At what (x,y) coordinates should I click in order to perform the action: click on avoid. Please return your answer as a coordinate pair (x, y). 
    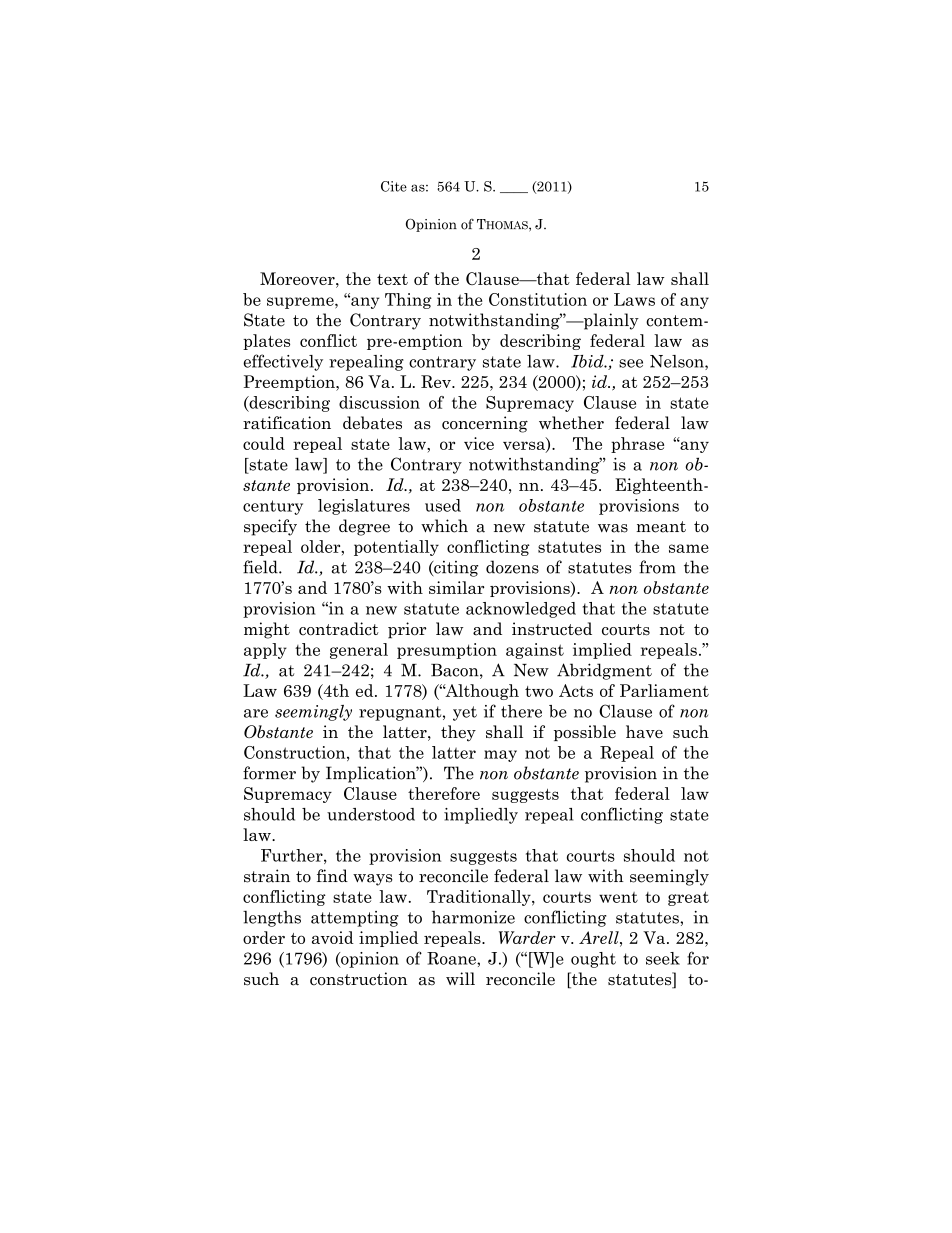
    Looking at the image, I should click on (333, 937).
